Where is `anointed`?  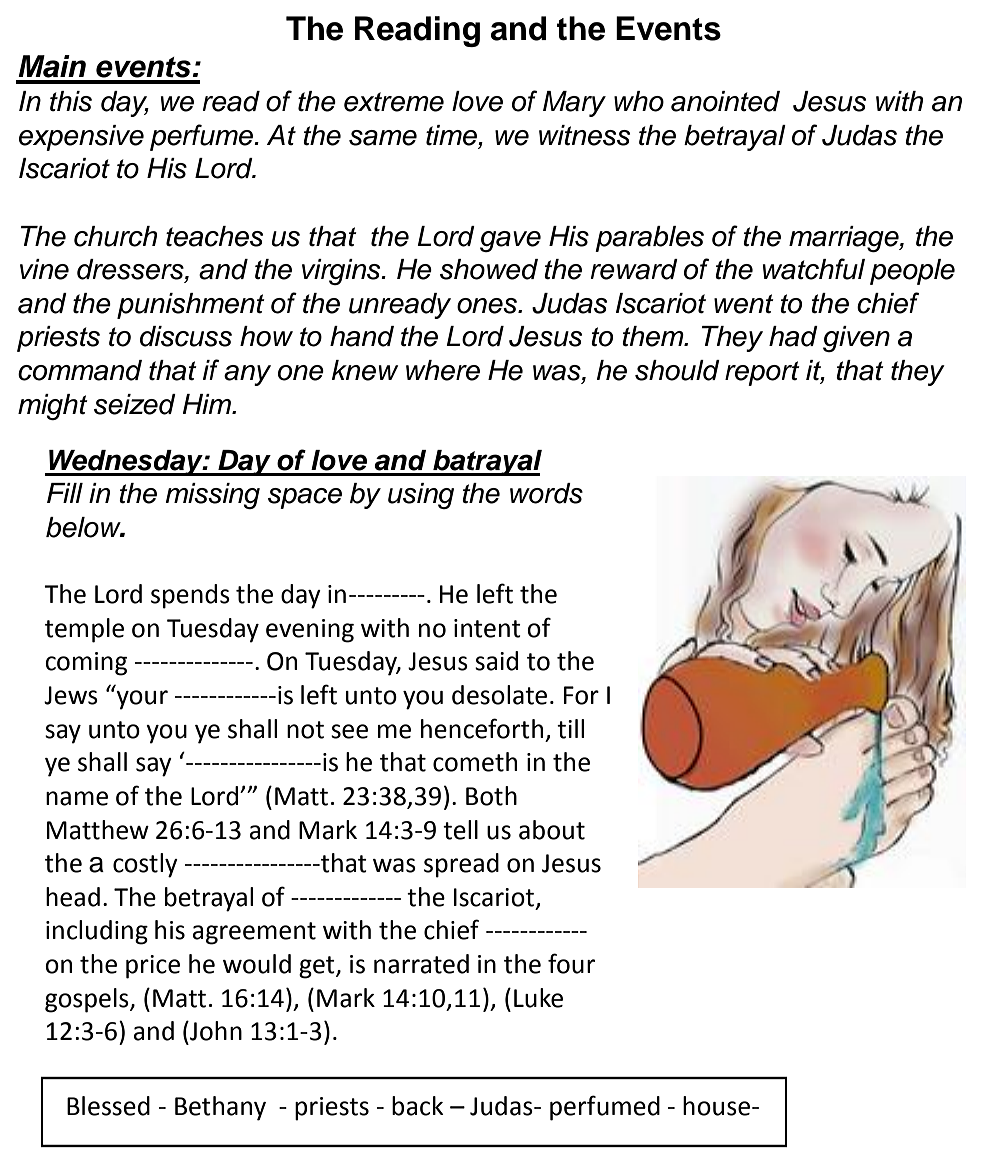
anointed is located at coordinates (725, 101).
